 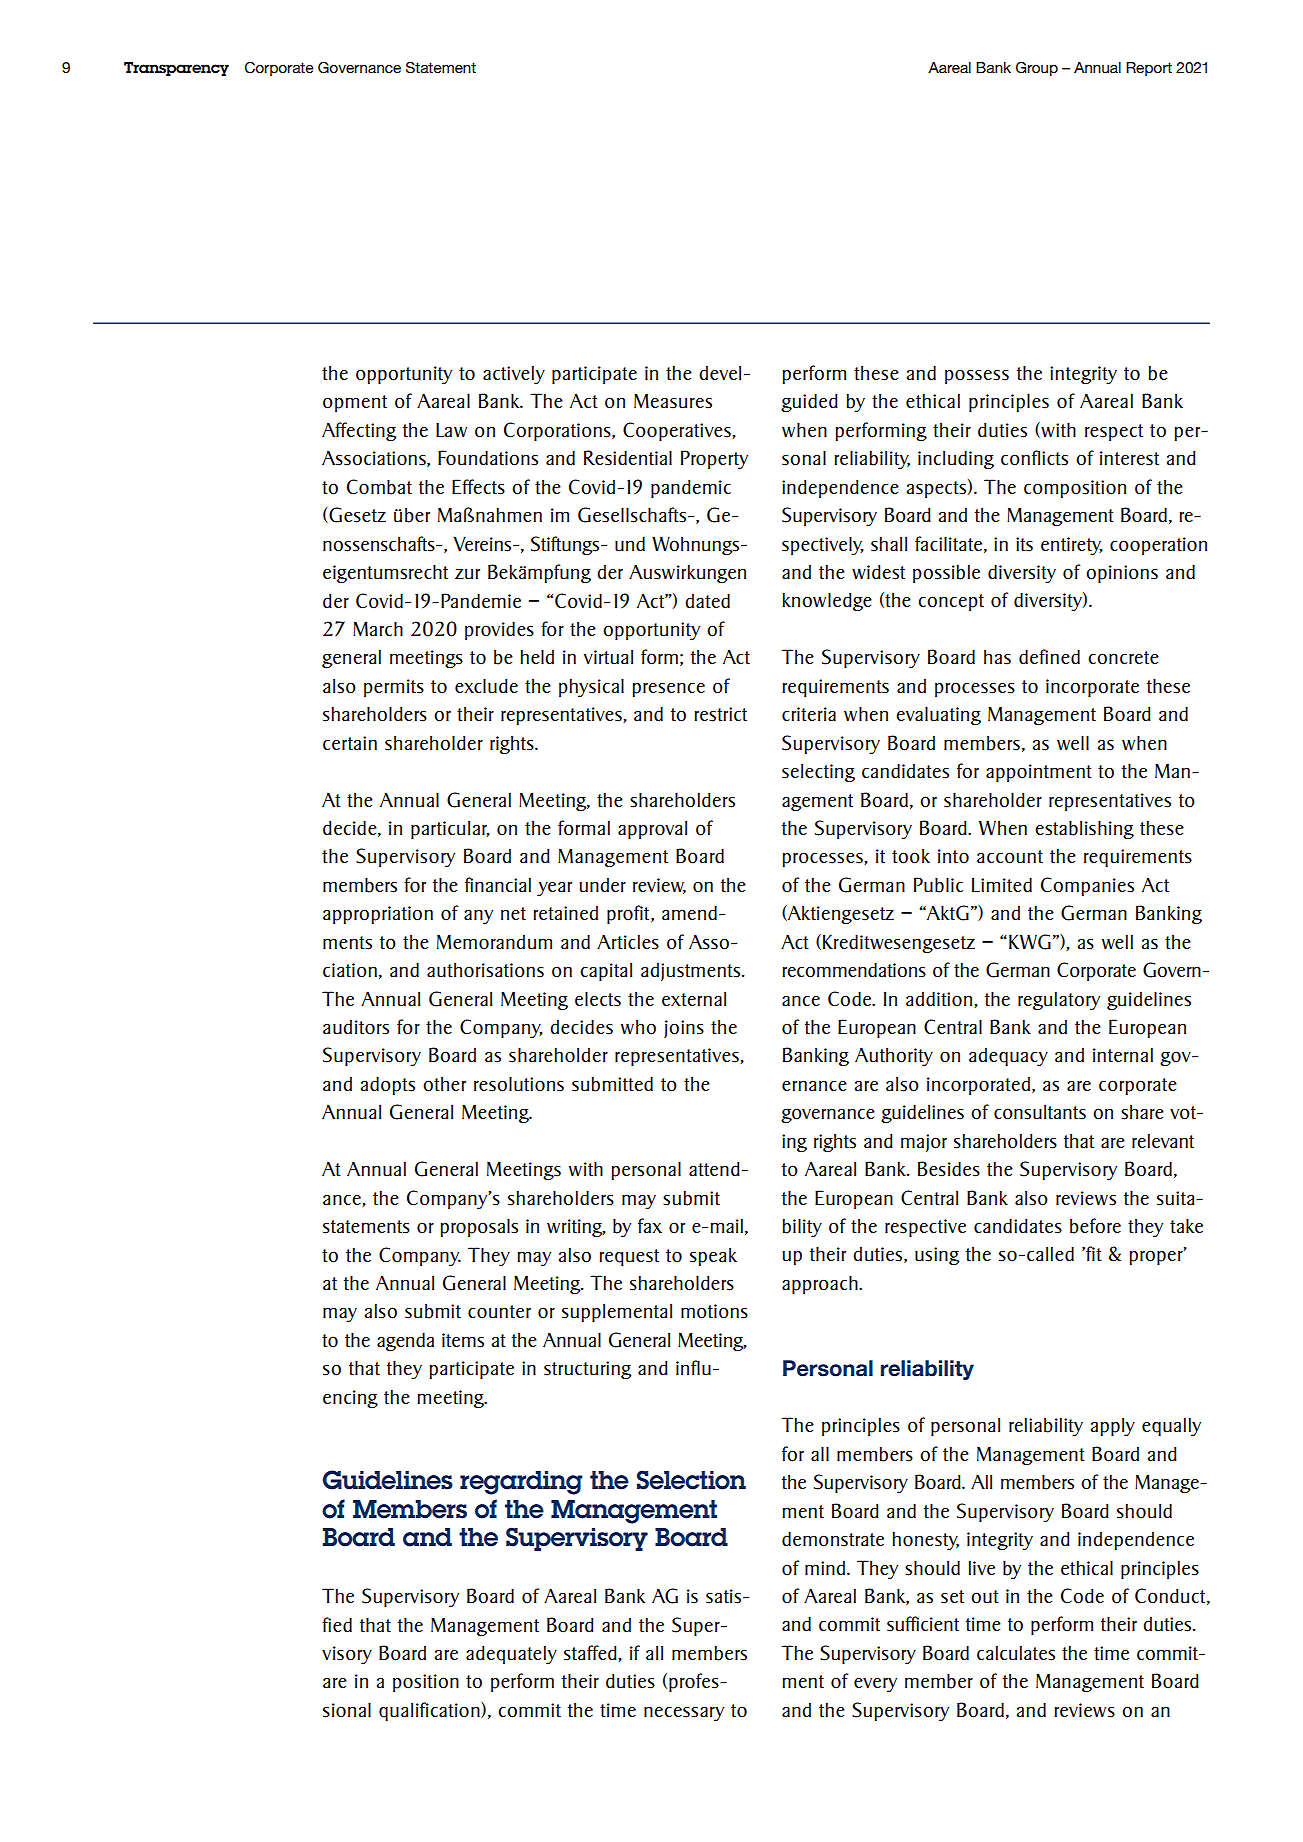 I want to click on fax, so click(x=650, y=1225).
